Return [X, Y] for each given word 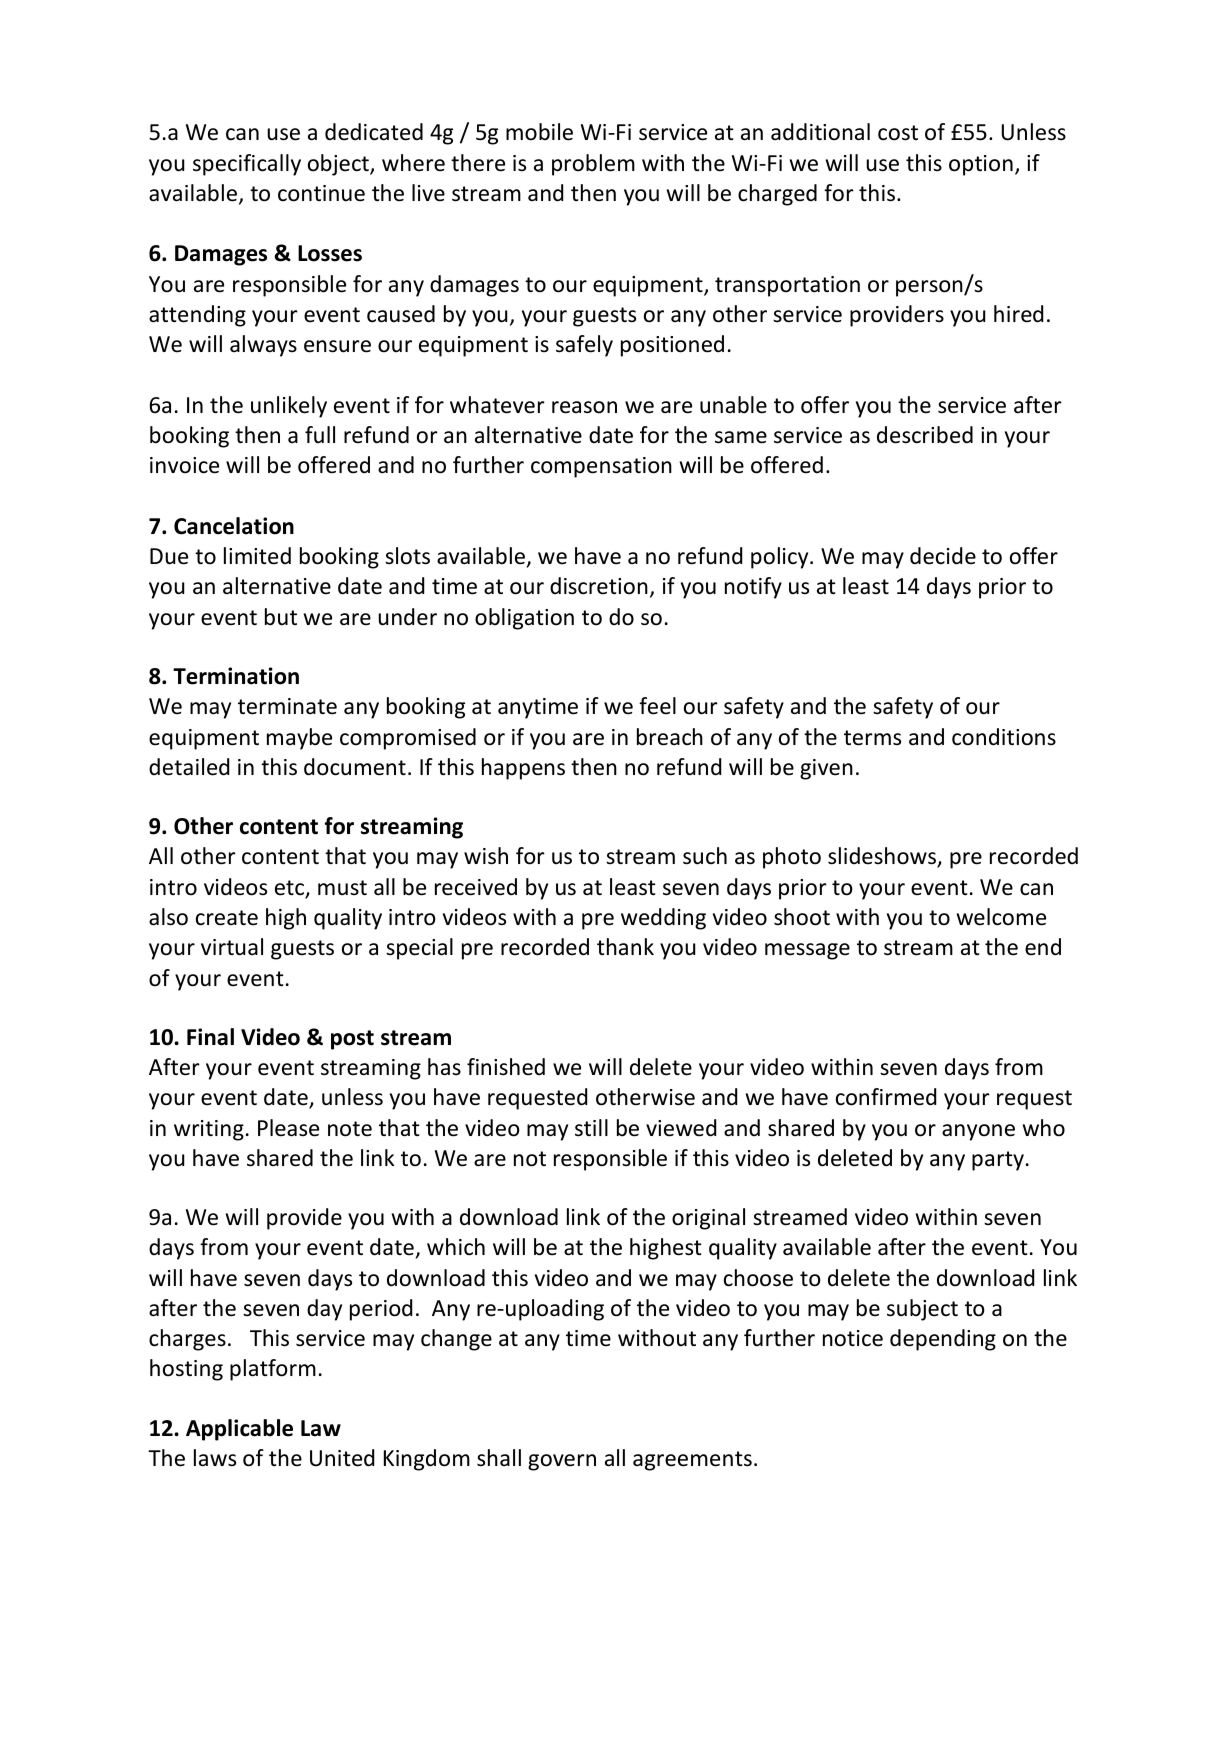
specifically [247, 165]
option [981, 165]
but [281, 617]
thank [625, 947]
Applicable [239, 1430]
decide [943, 556]
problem [593, 165]
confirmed [886, 1097]
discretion [599, 586]
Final [210, 1037]
